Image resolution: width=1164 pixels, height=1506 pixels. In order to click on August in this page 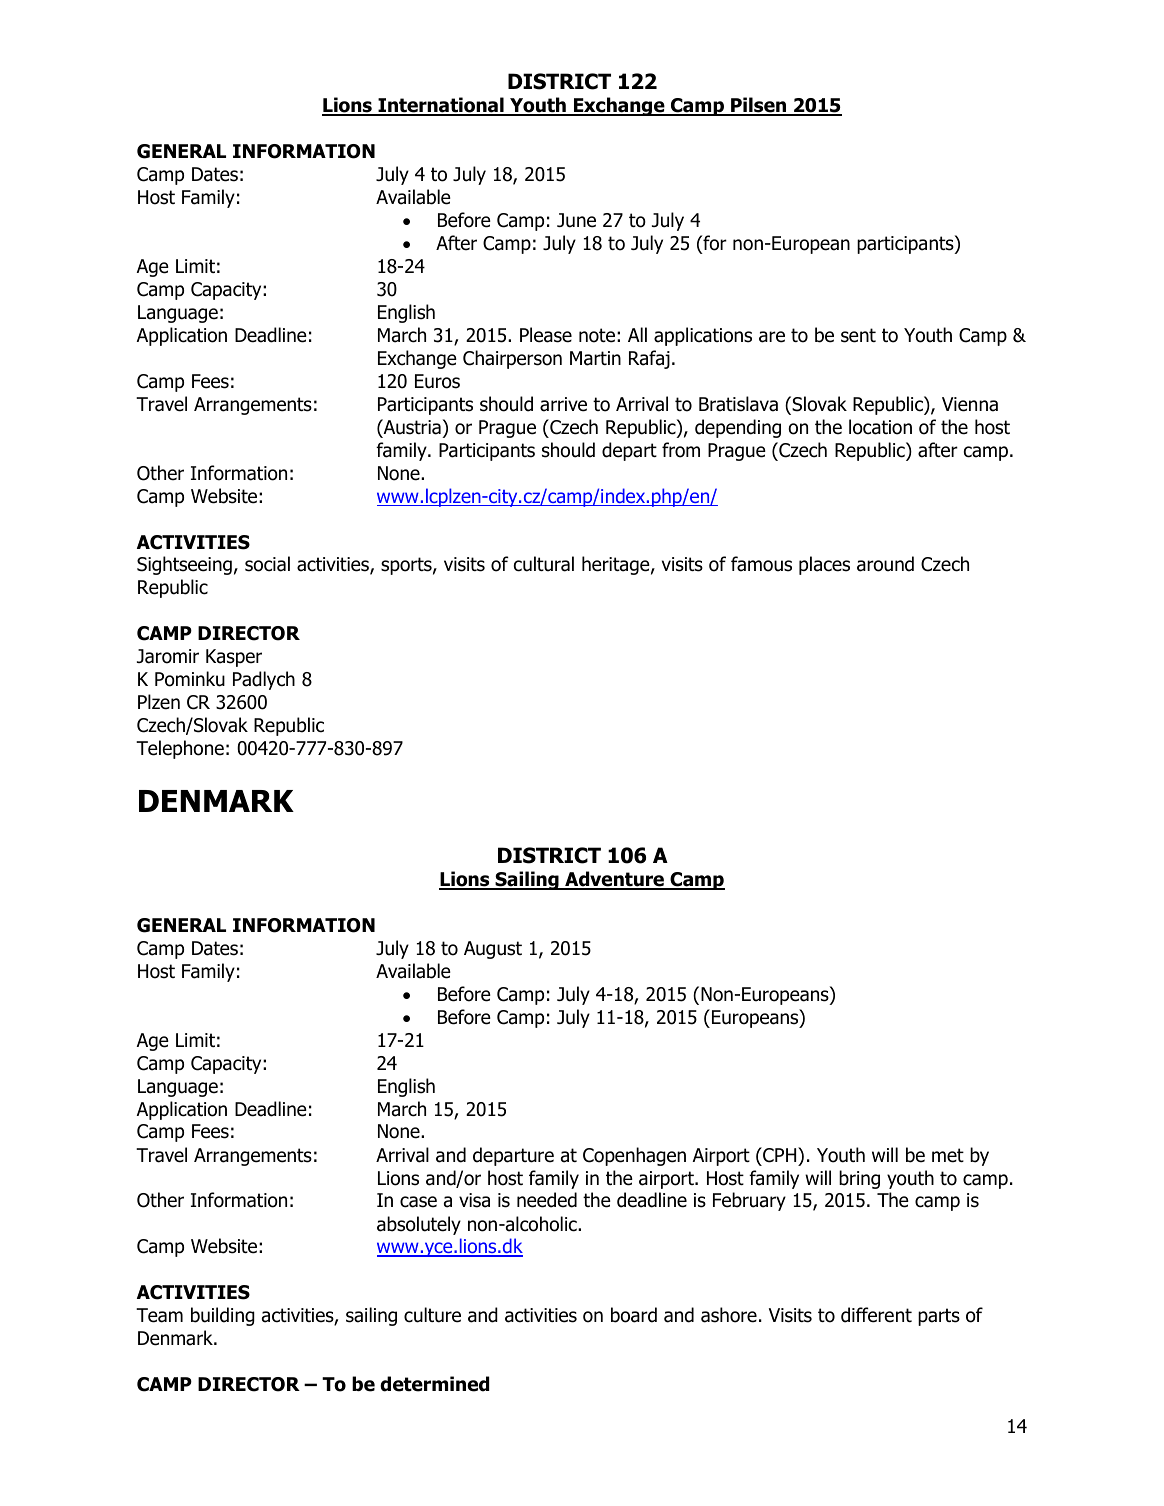, I will do `click(493, 950)`.
